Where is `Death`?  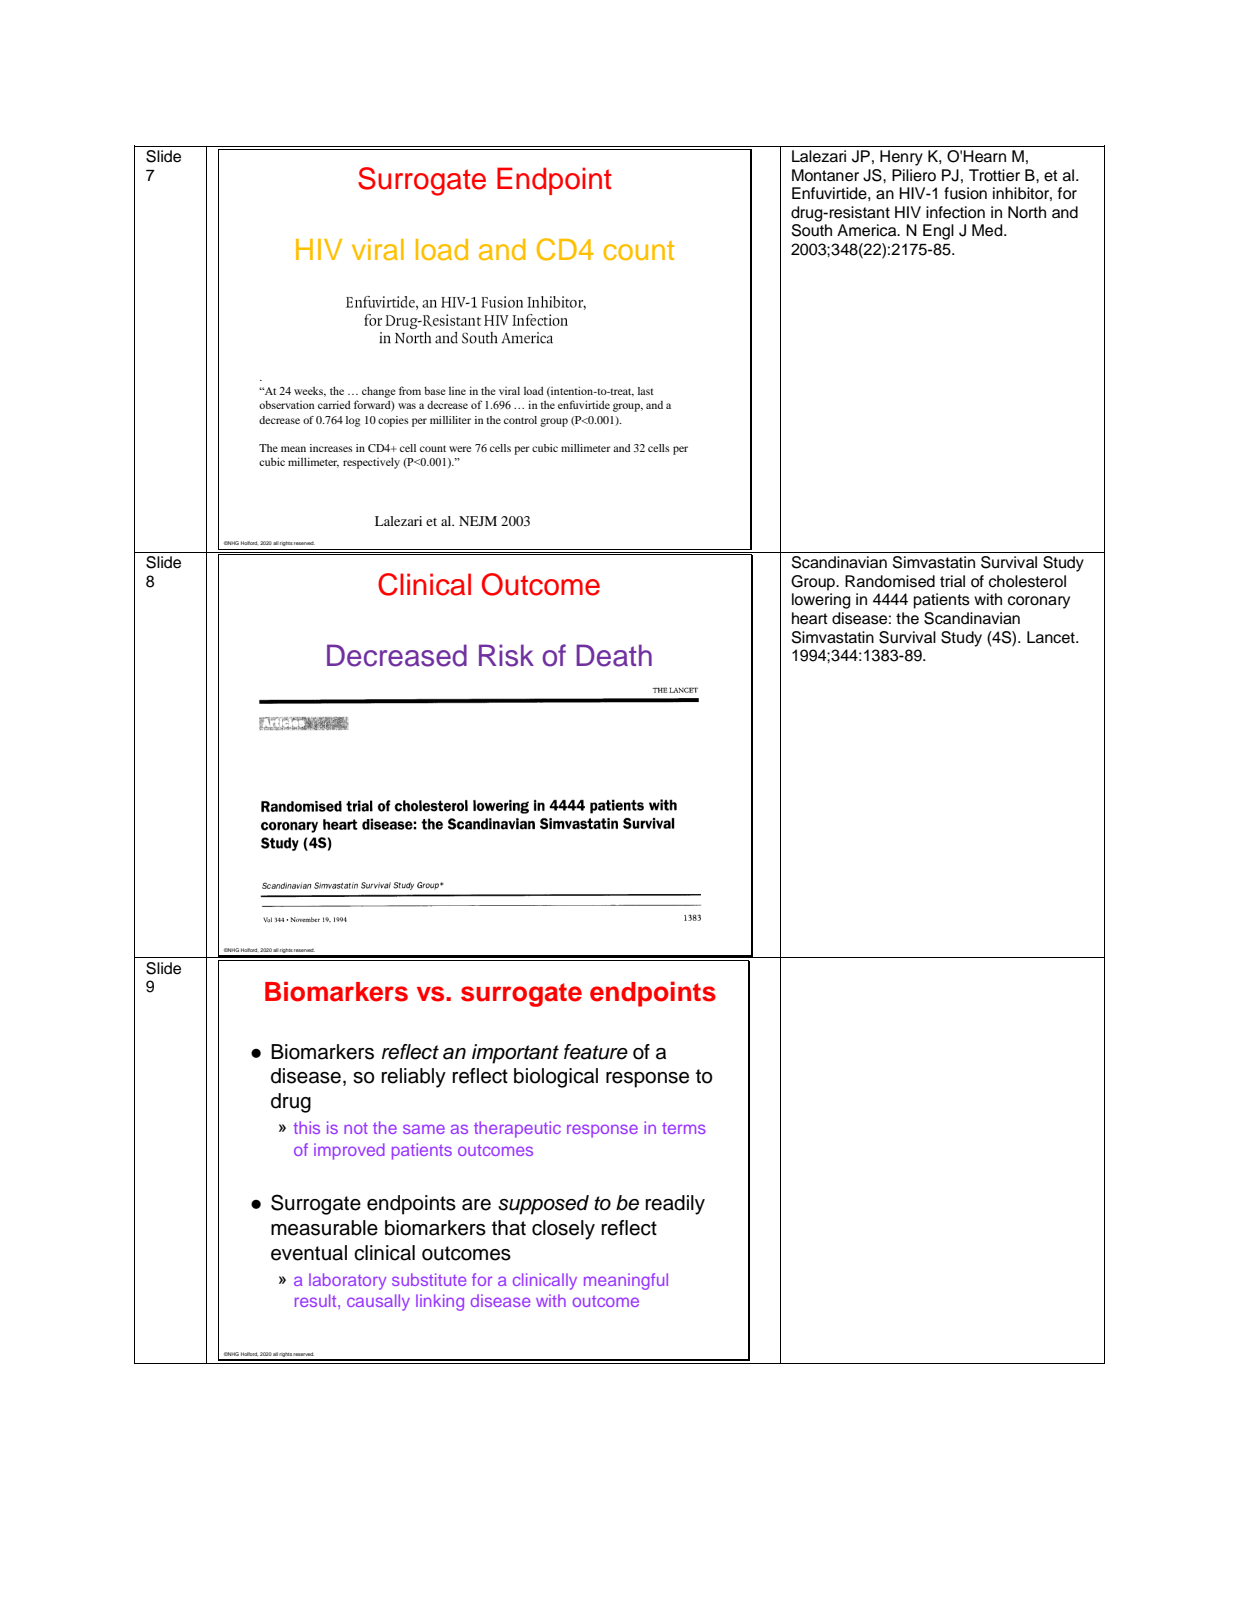
Death is located at coordinates (614, 655).
